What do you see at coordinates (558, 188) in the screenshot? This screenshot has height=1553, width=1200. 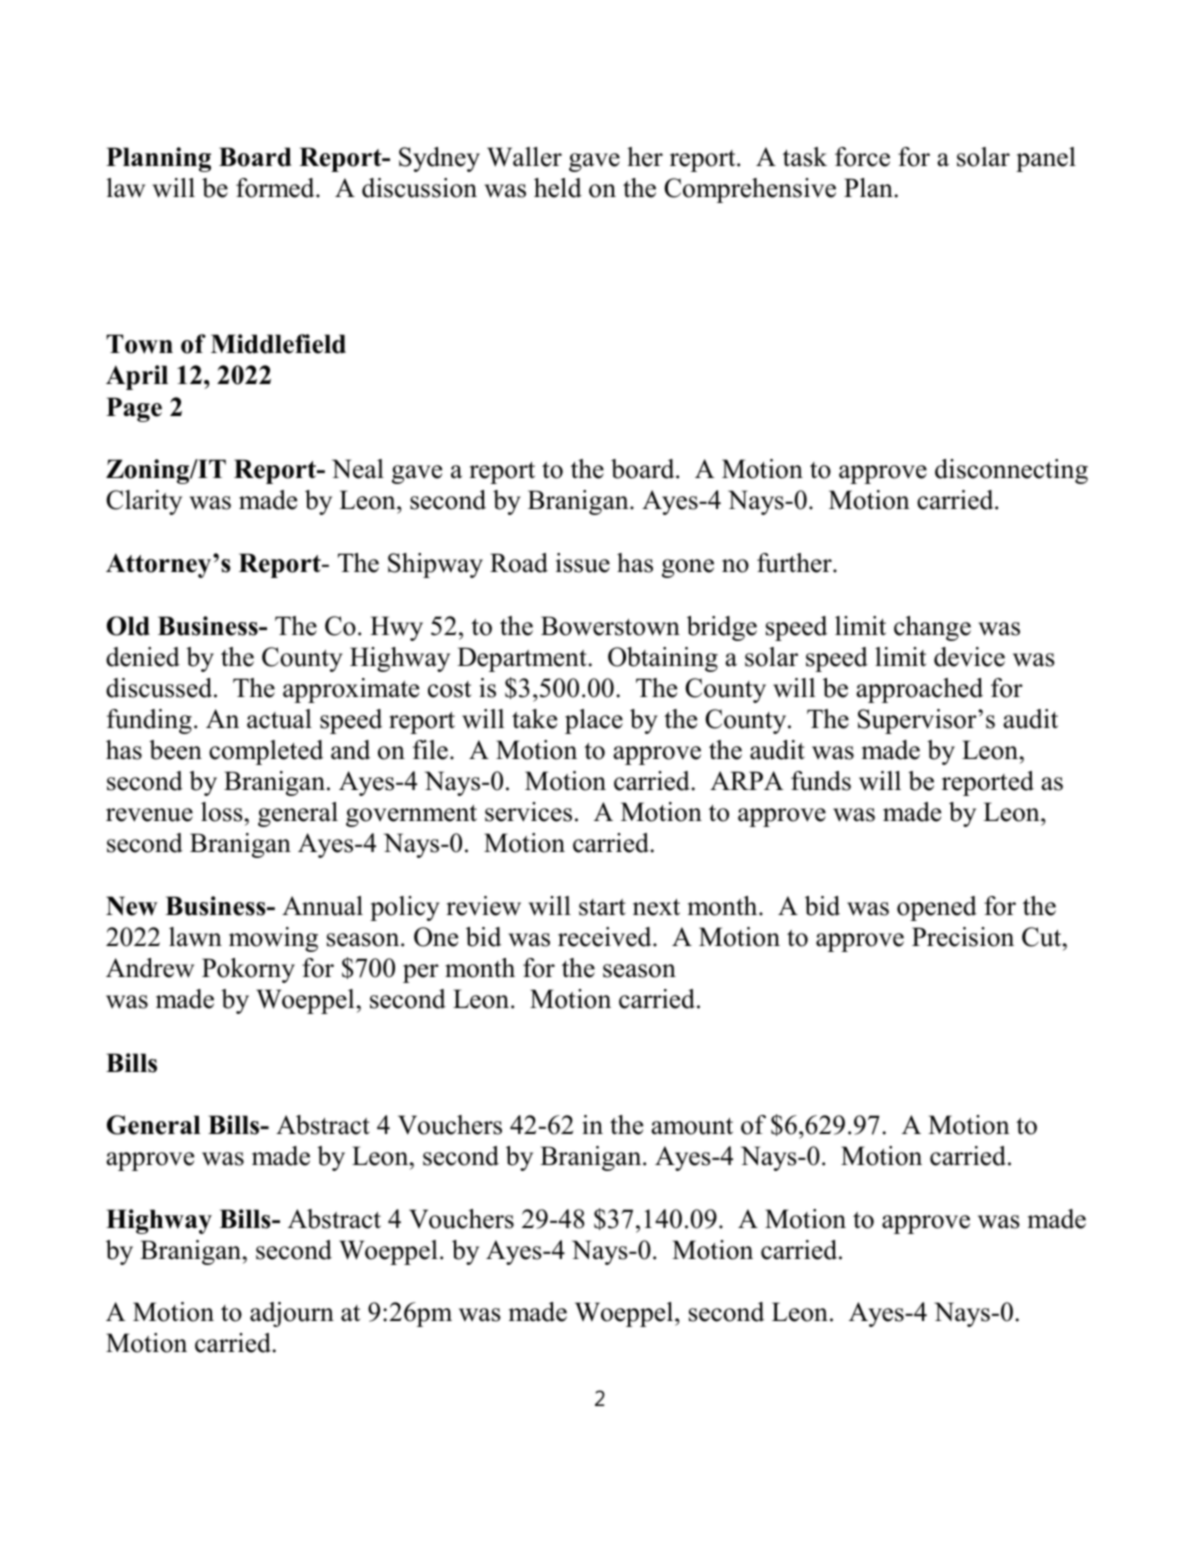 I see `held` at bounding box center [558, 188].
